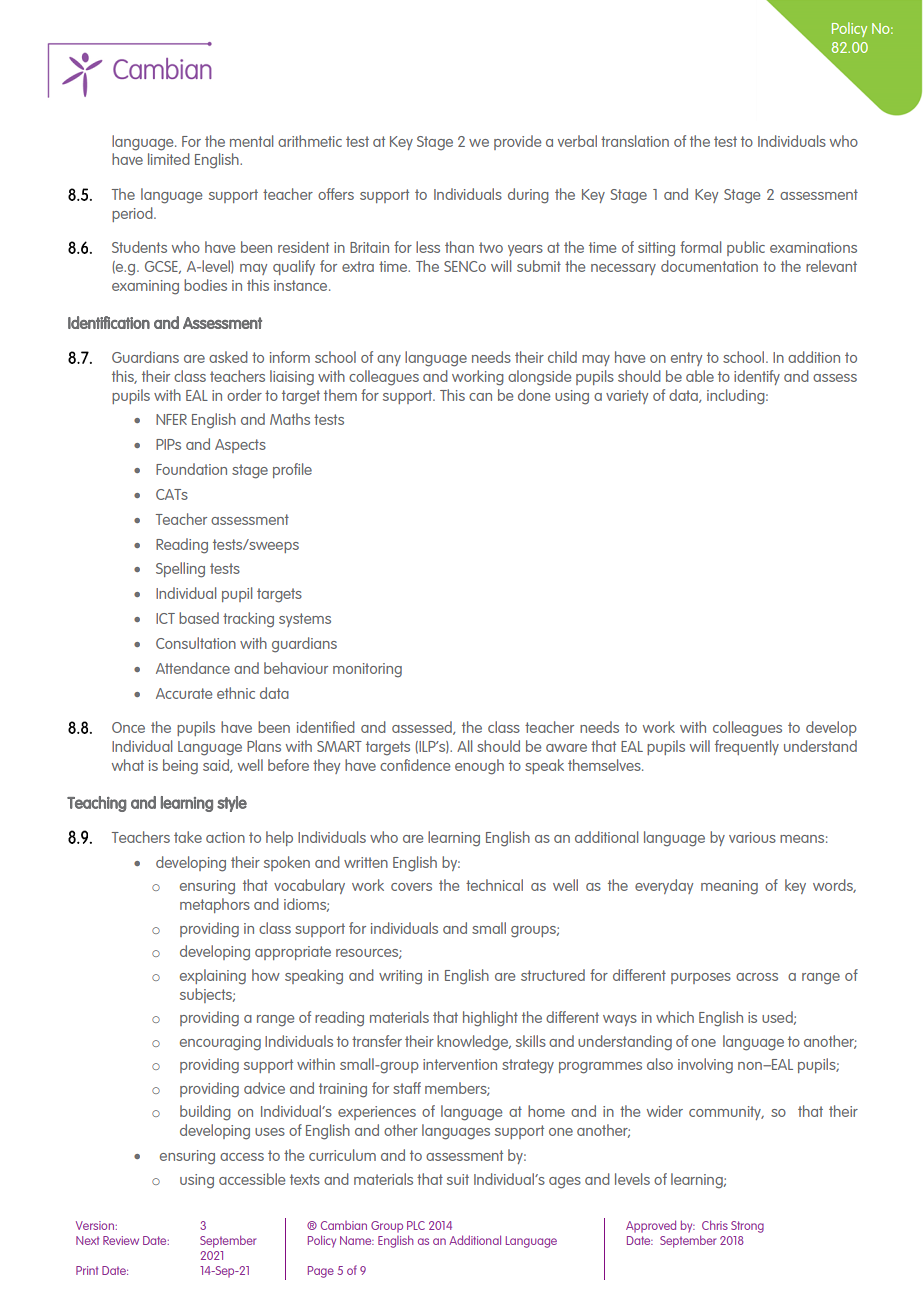 This document has height=1308, width=924. Describe the element at coordinates (746, 248) in the document. I see `public` at that location.
